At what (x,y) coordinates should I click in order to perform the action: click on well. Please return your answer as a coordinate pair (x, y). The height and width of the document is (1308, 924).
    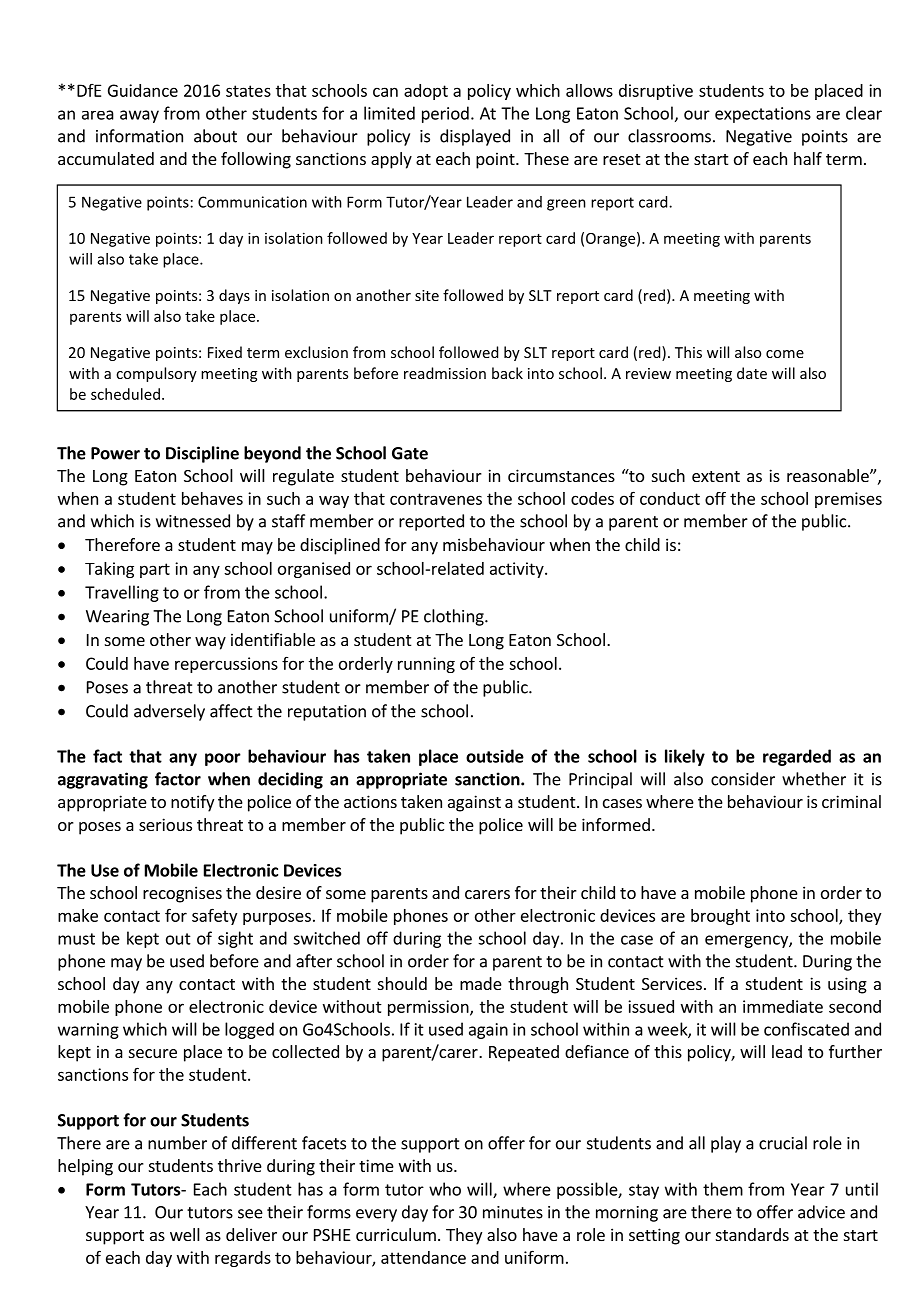
    Looking at the image, I should click on (185, 1234).
